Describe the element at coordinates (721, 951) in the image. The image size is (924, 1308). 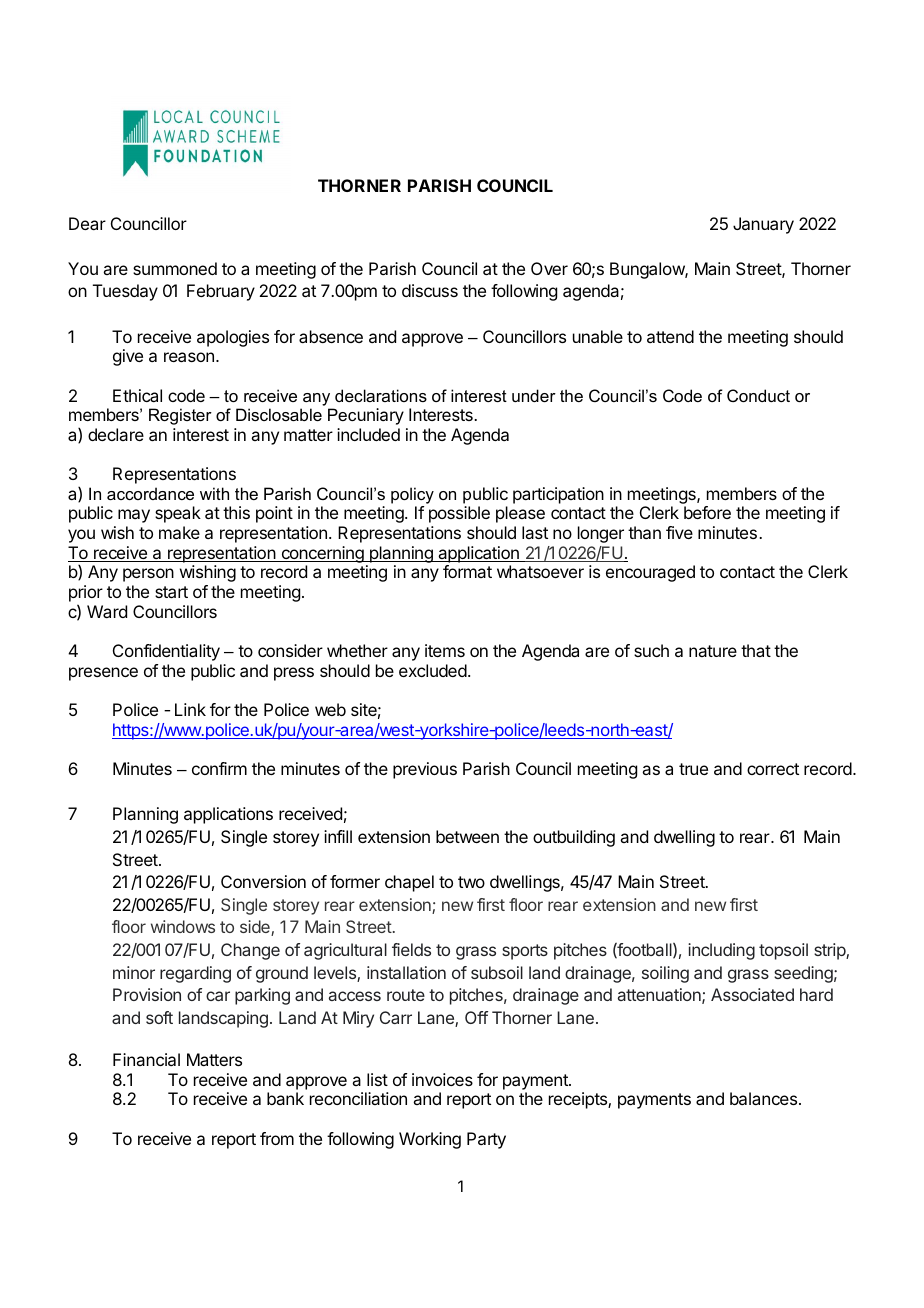
I see `including` at that location.
